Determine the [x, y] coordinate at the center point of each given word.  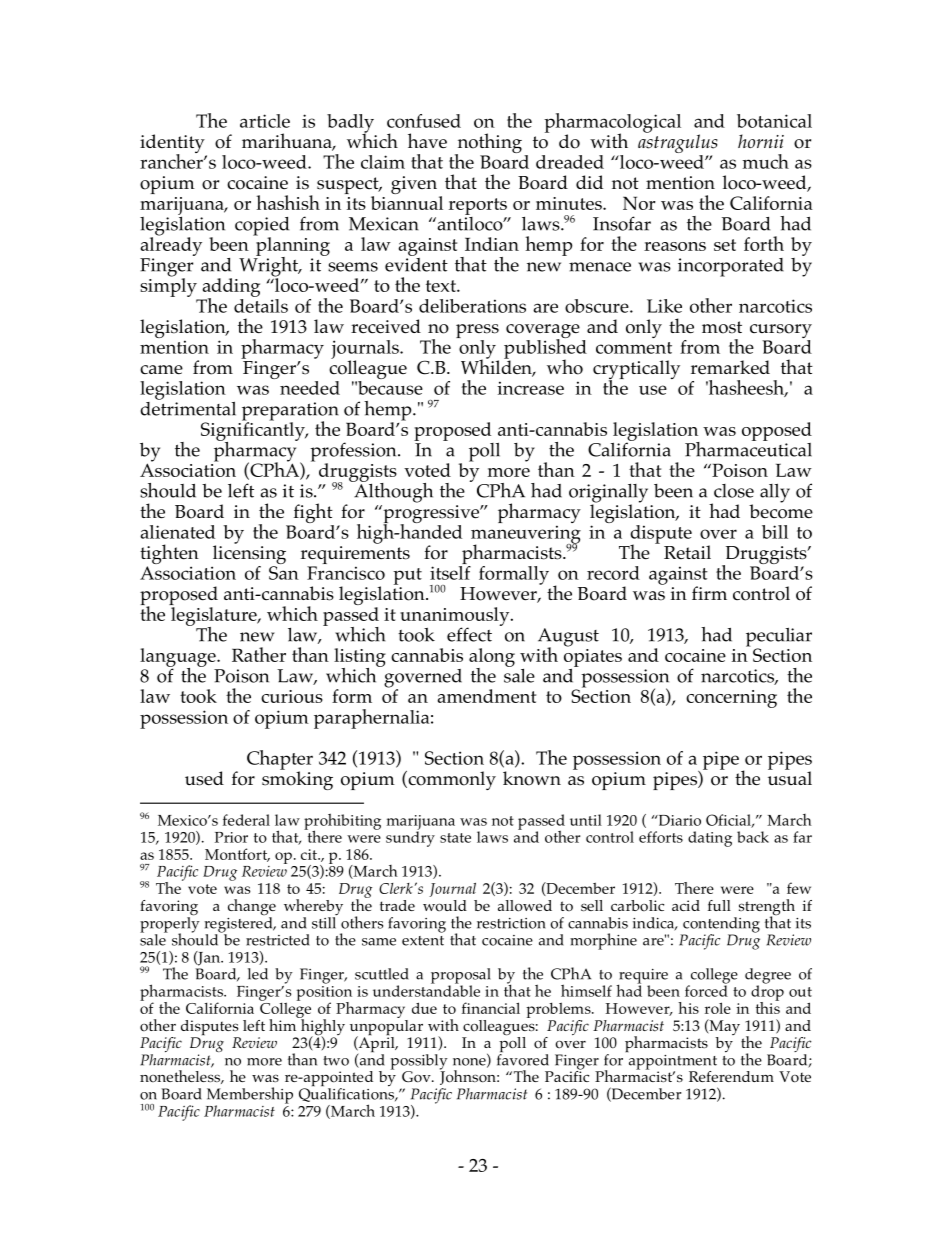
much [765, 161]
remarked [730, 367]
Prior [231, 837]
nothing [488, 144]
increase [531, 388]
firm [709, 593]
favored [523, 1059]
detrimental [188, 407]
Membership [250, 1096]
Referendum [731, 1076]
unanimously [456, 617]
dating [710, 839]
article [265, 121]
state [455, 838]
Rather [259, 654]
